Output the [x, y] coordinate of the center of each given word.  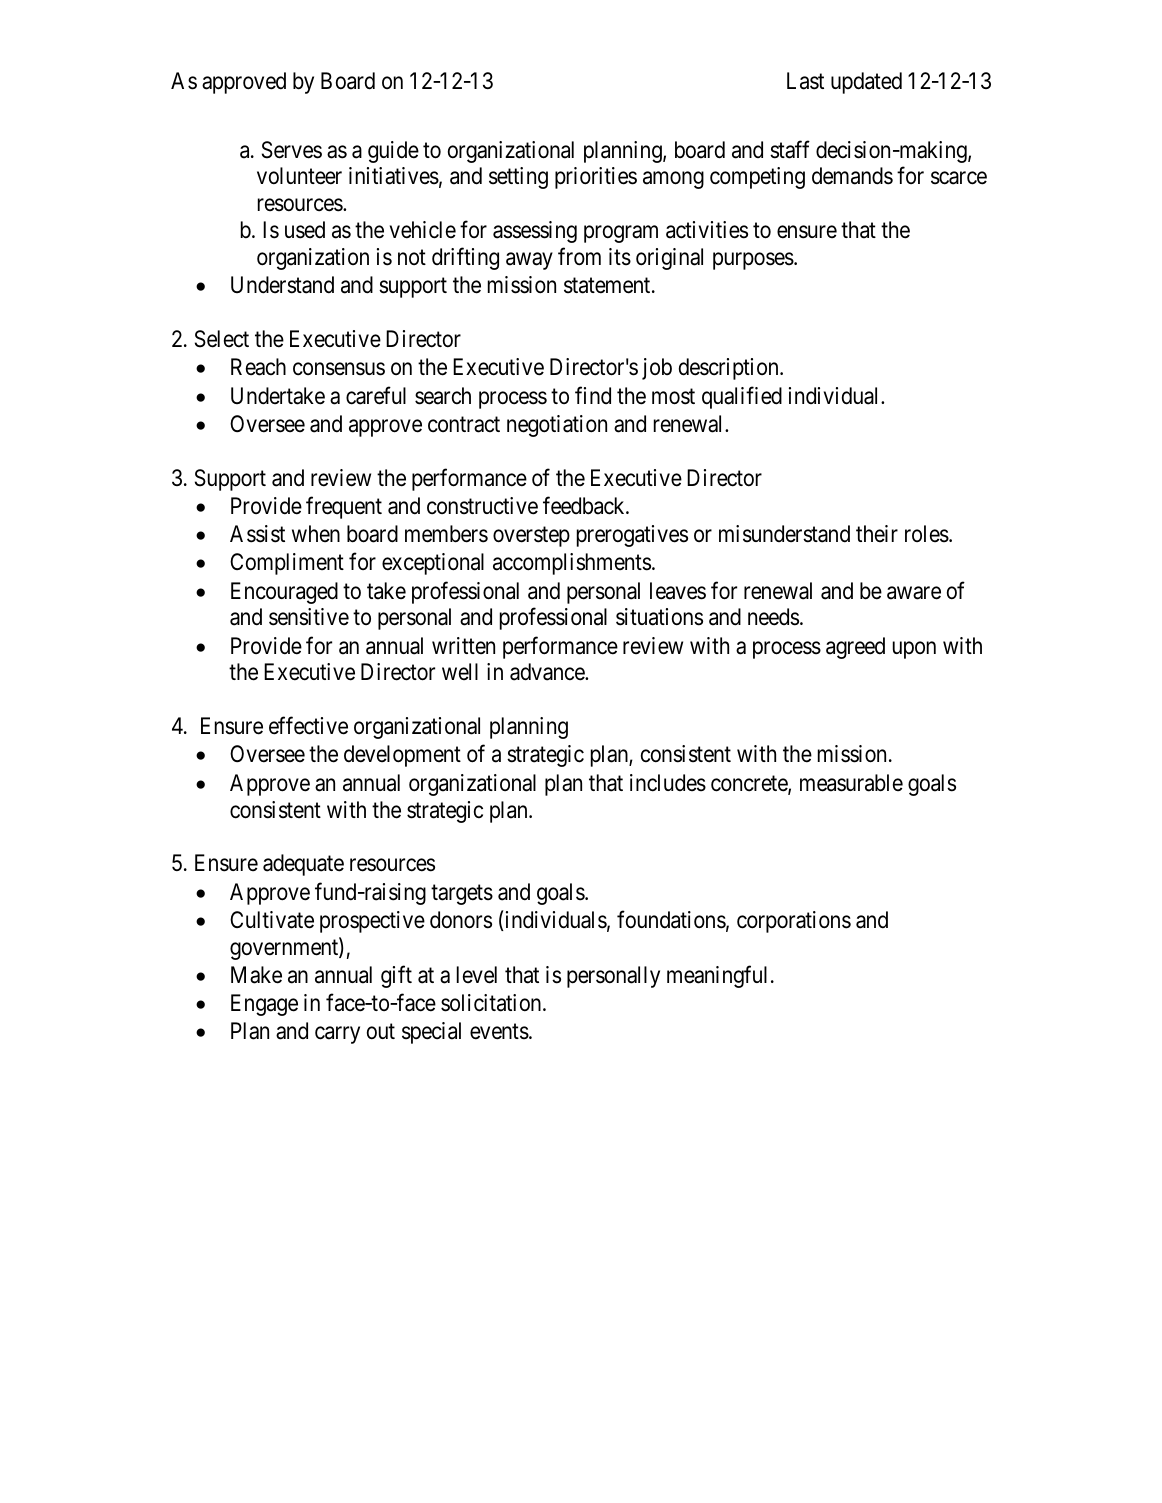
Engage [264, 1005]
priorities [596, 178]
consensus [339, 369]
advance [548, 672]
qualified [742, 397]
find [593, 395]
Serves [292, 150]
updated [866, 83]
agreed [855, 648]
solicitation [492, 1003]
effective [308, 726]
